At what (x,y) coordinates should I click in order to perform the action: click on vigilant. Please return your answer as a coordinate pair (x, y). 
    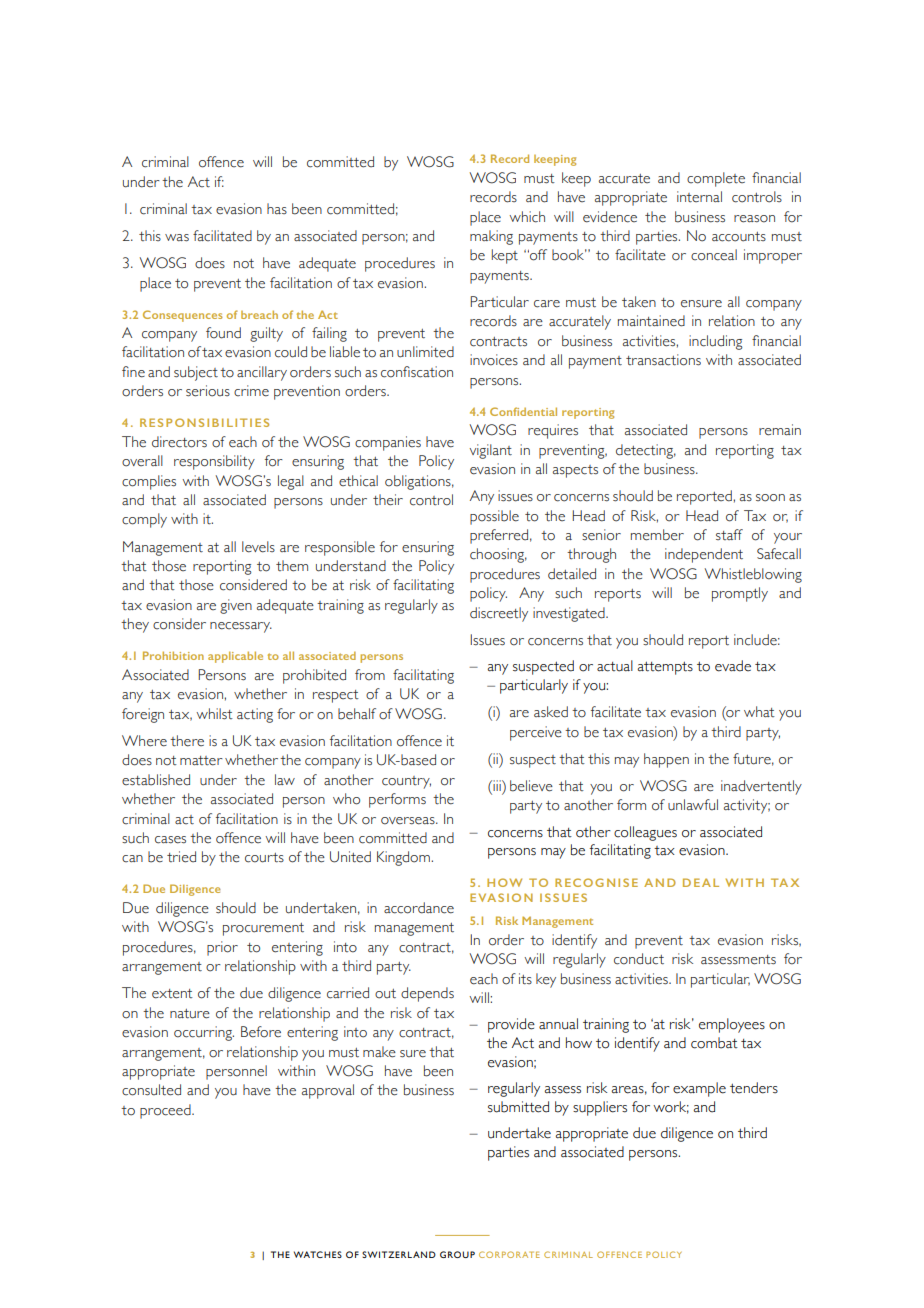
    Looking at the image, I should click on (490, 451).
